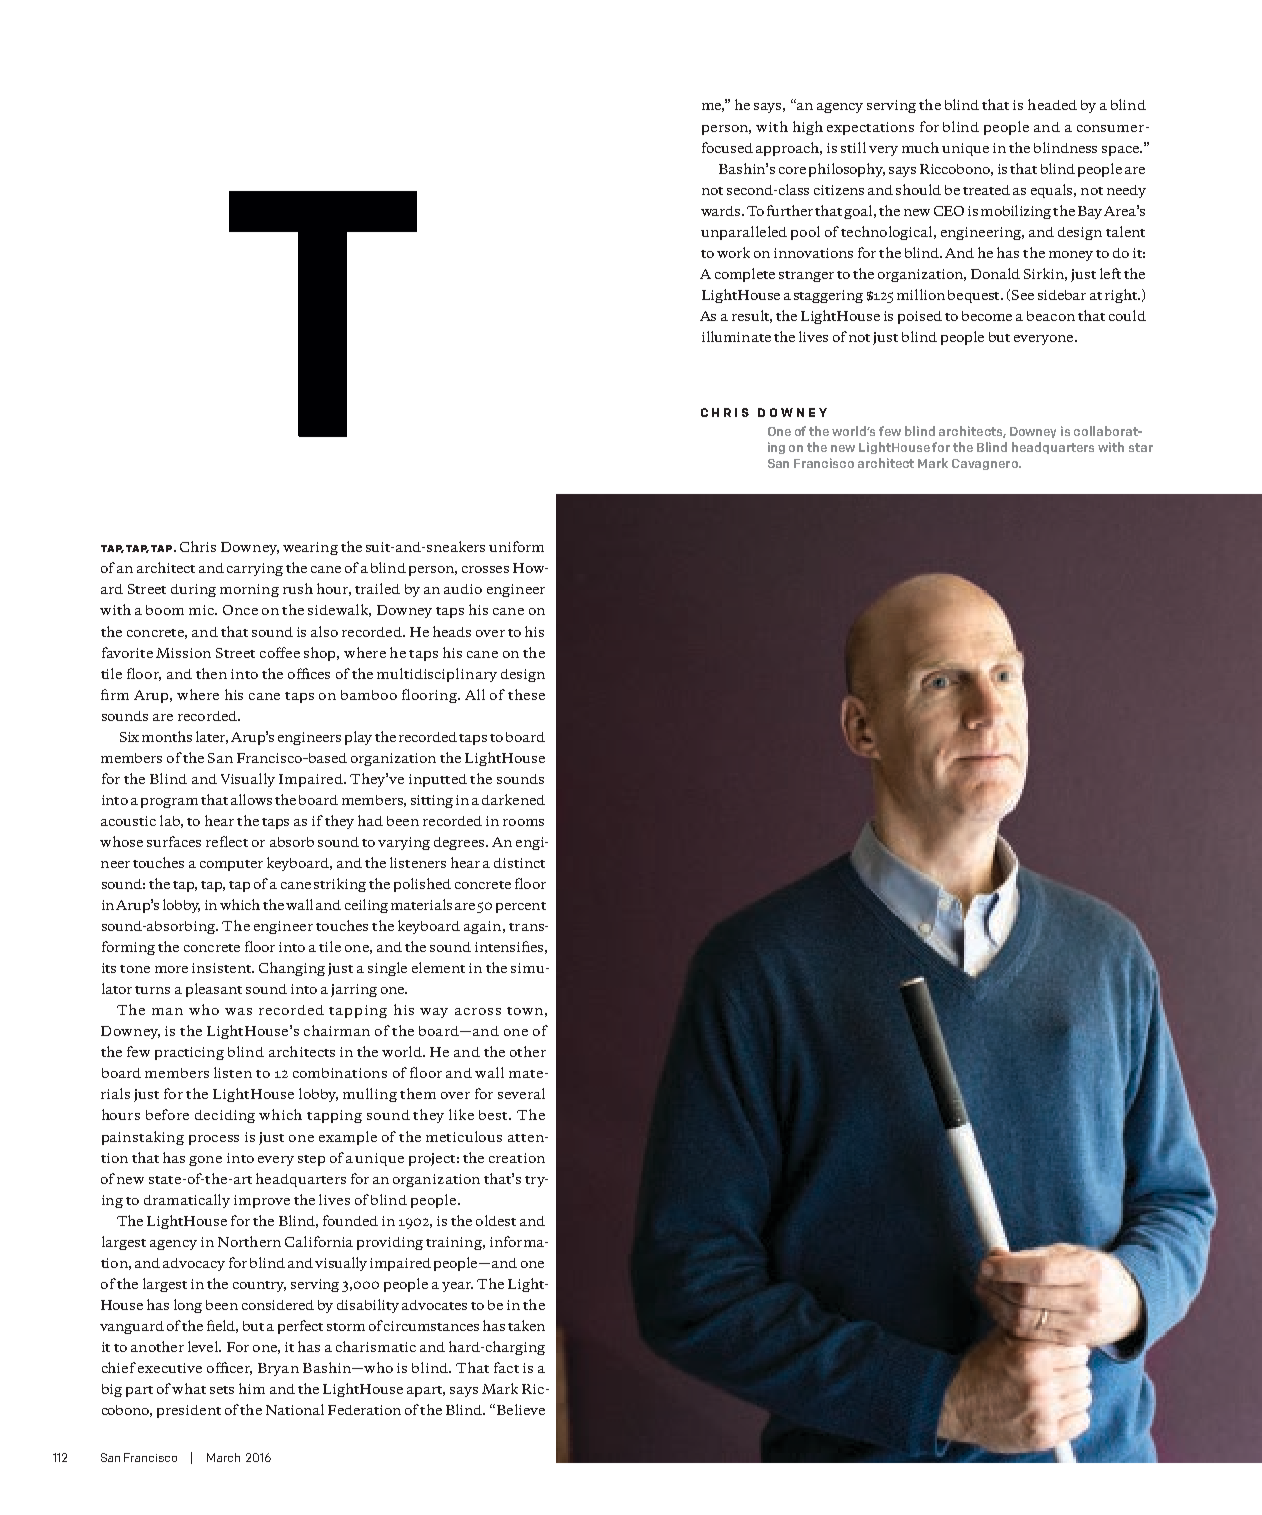 The width and height of the page is (1262, 1515). Describe the element at coordinates (986, 464) in the page. I see `Cavagnero` at that location.
